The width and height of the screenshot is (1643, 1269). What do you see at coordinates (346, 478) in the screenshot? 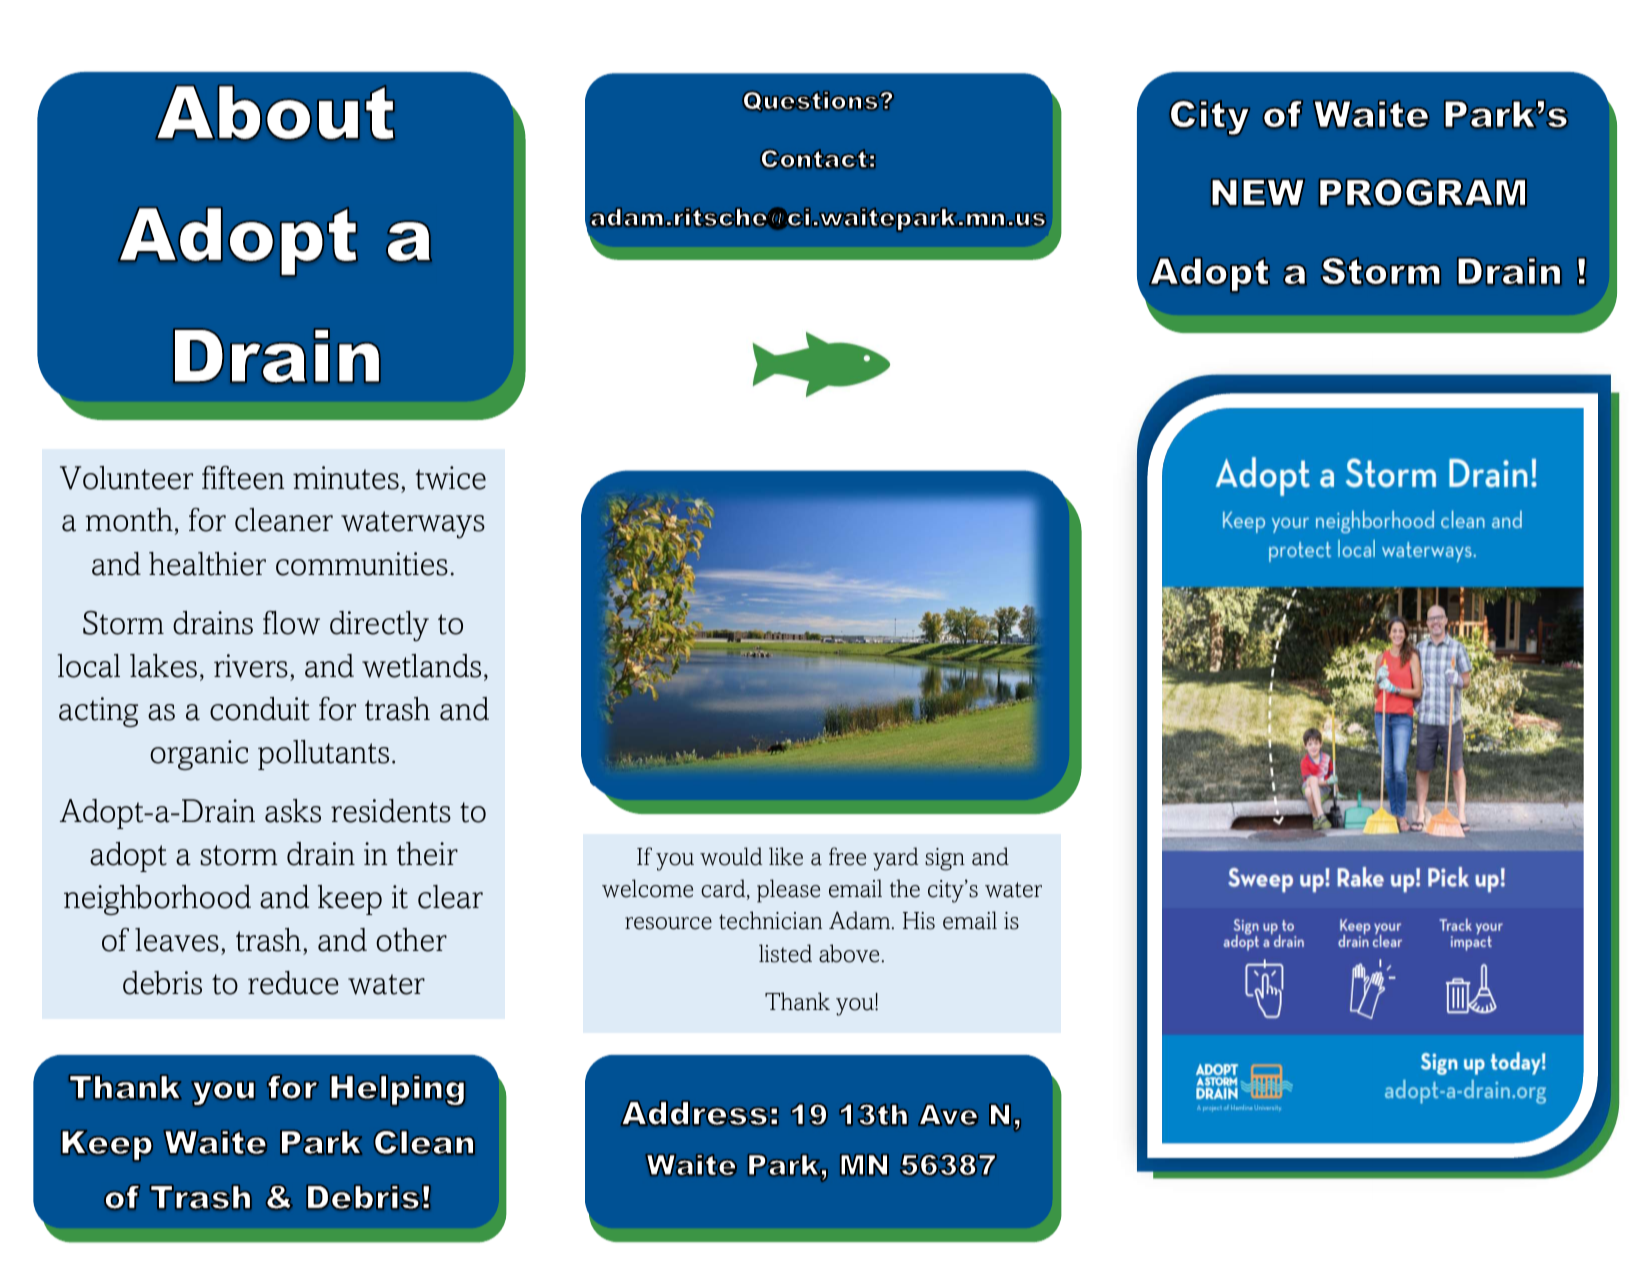
I see `minutes` at bounding box center [346, 478].
